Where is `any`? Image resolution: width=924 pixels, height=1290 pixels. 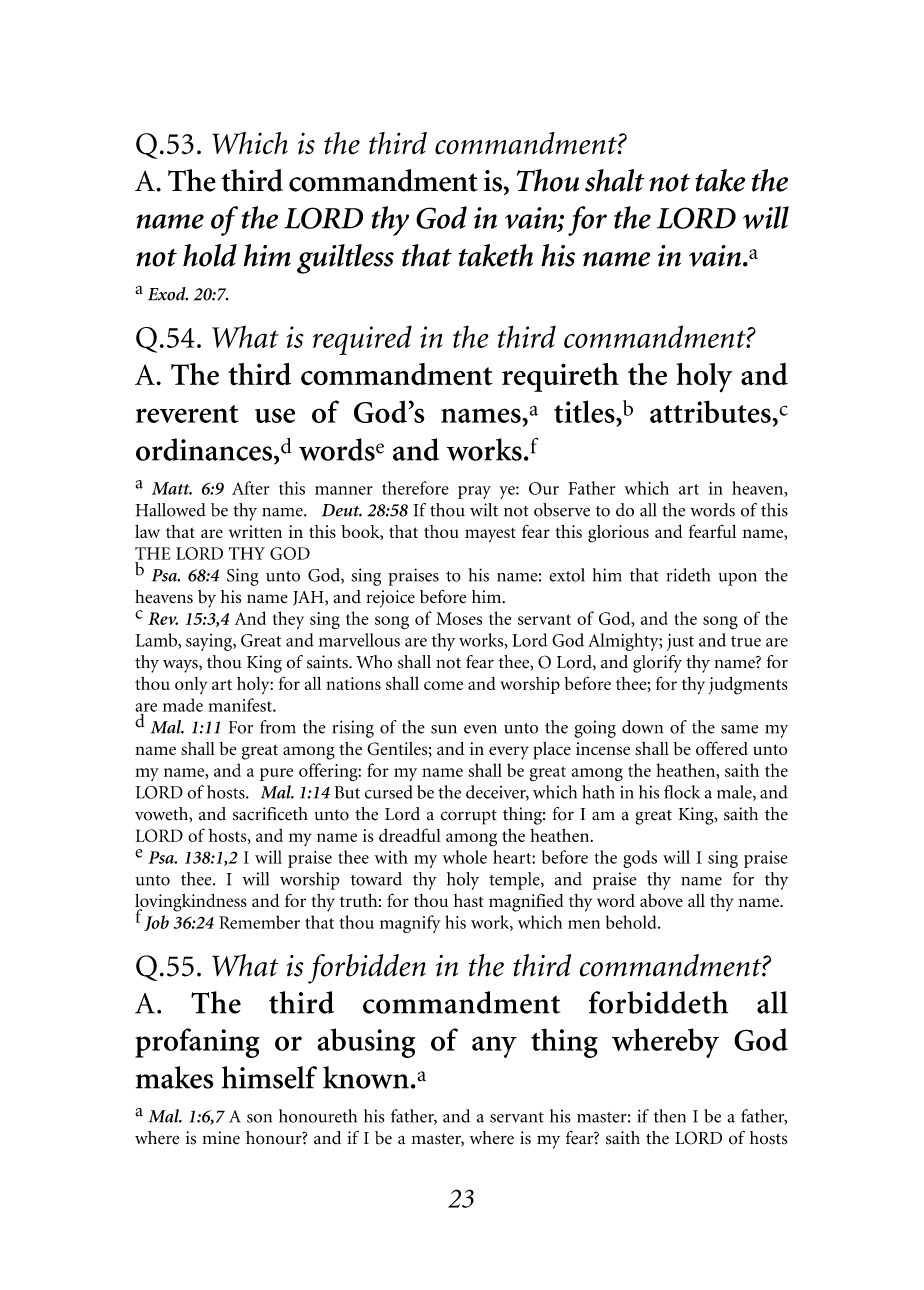 any is located at coordinates (494, 1047).
